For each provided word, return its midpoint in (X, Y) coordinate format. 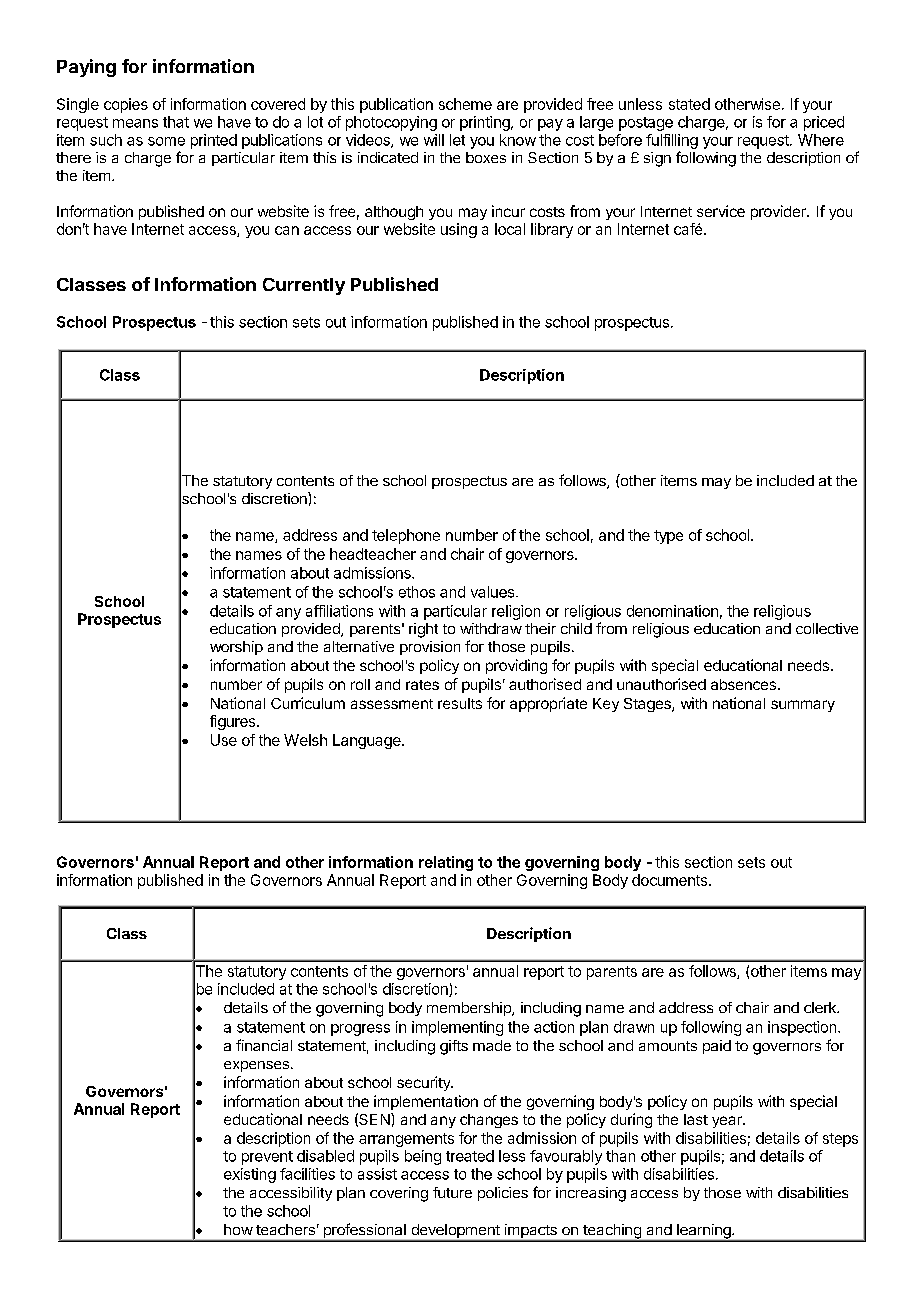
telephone (406, 536)
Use (224, 740)
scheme (465, 104)
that (176, 122)
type (668, 537)
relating (446, 863)
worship (236, 648)
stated (689, 104)
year (728, 1122)
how (238, 1229)
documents (671, 880)
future (452, 1192)
